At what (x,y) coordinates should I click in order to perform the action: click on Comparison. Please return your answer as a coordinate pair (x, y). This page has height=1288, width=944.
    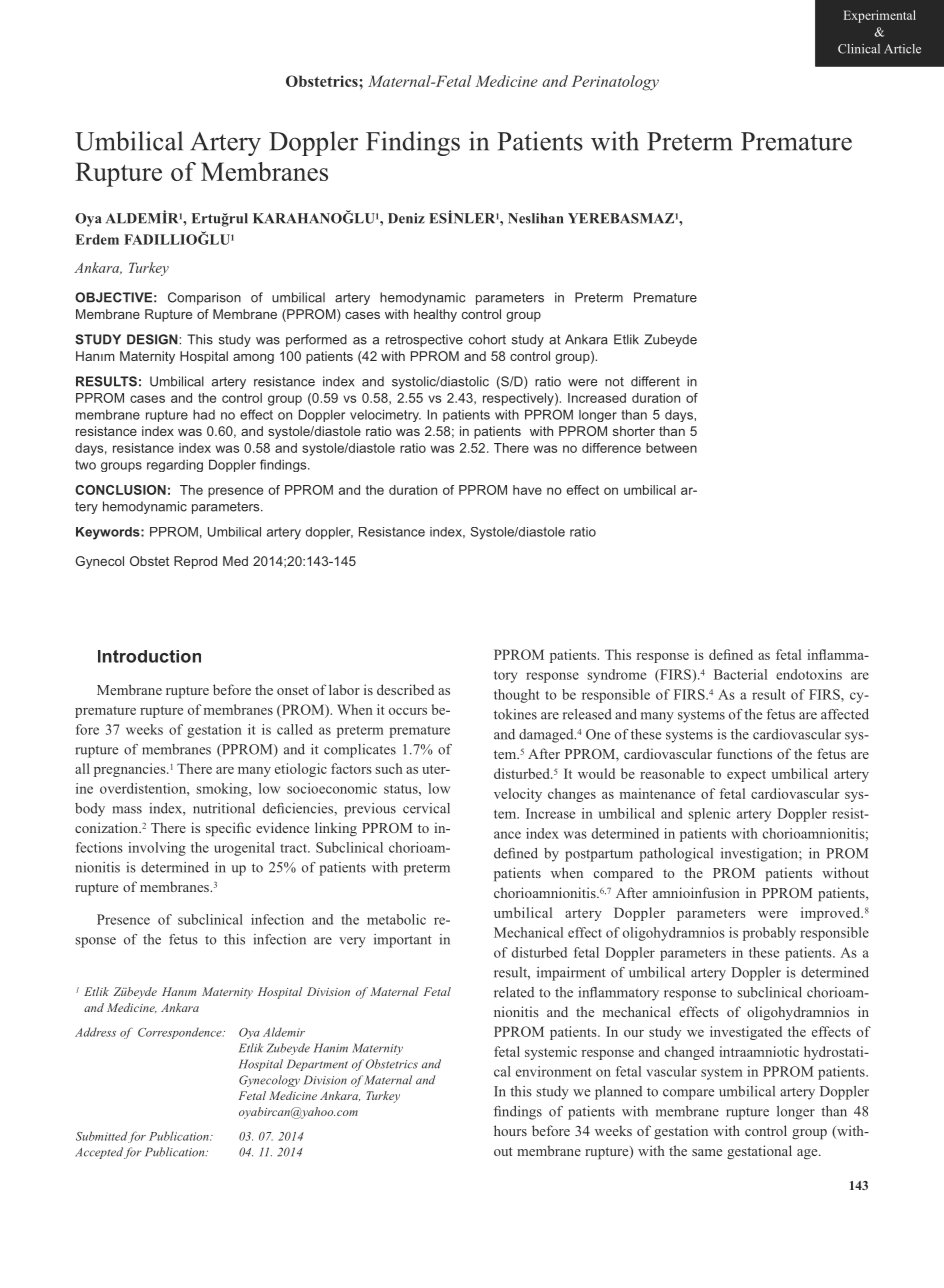
    Looking at the image, I should click on (204, 298).
